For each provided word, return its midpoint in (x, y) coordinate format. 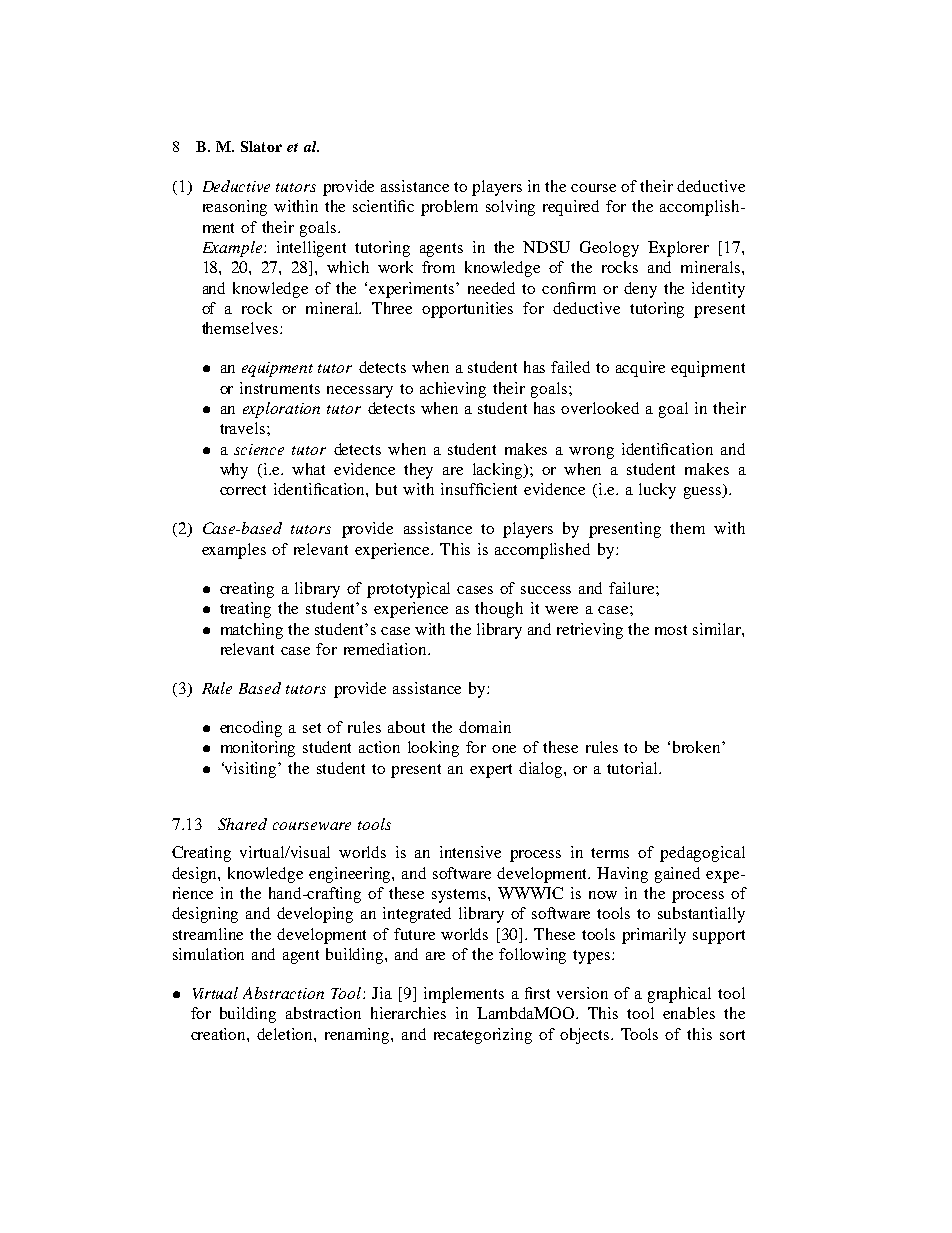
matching (252, 631)
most (671, 630)
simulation (208, 954)
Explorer (678, 249)
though (499, 610)
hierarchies (408, 1013)
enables (689, 1013)
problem (449, 208)
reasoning (235, 208)
